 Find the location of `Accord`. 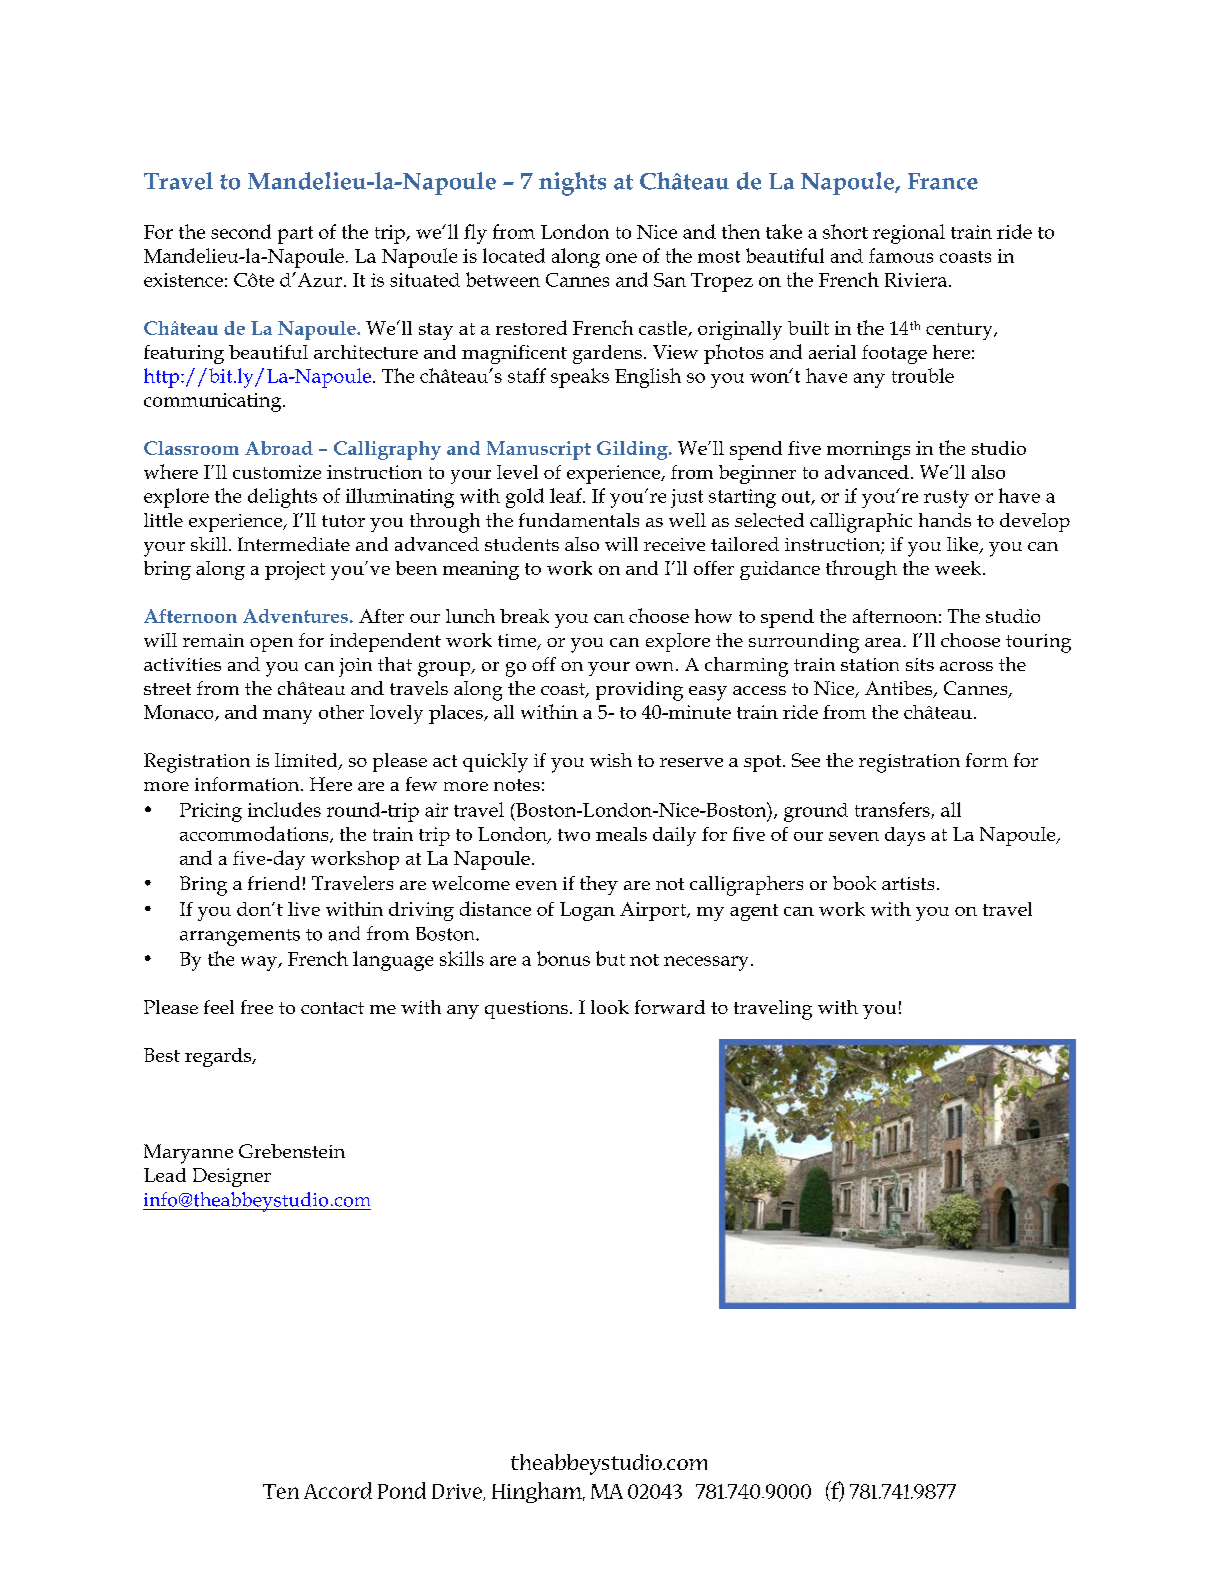

Accord is located at coordinates (338, 1490).
